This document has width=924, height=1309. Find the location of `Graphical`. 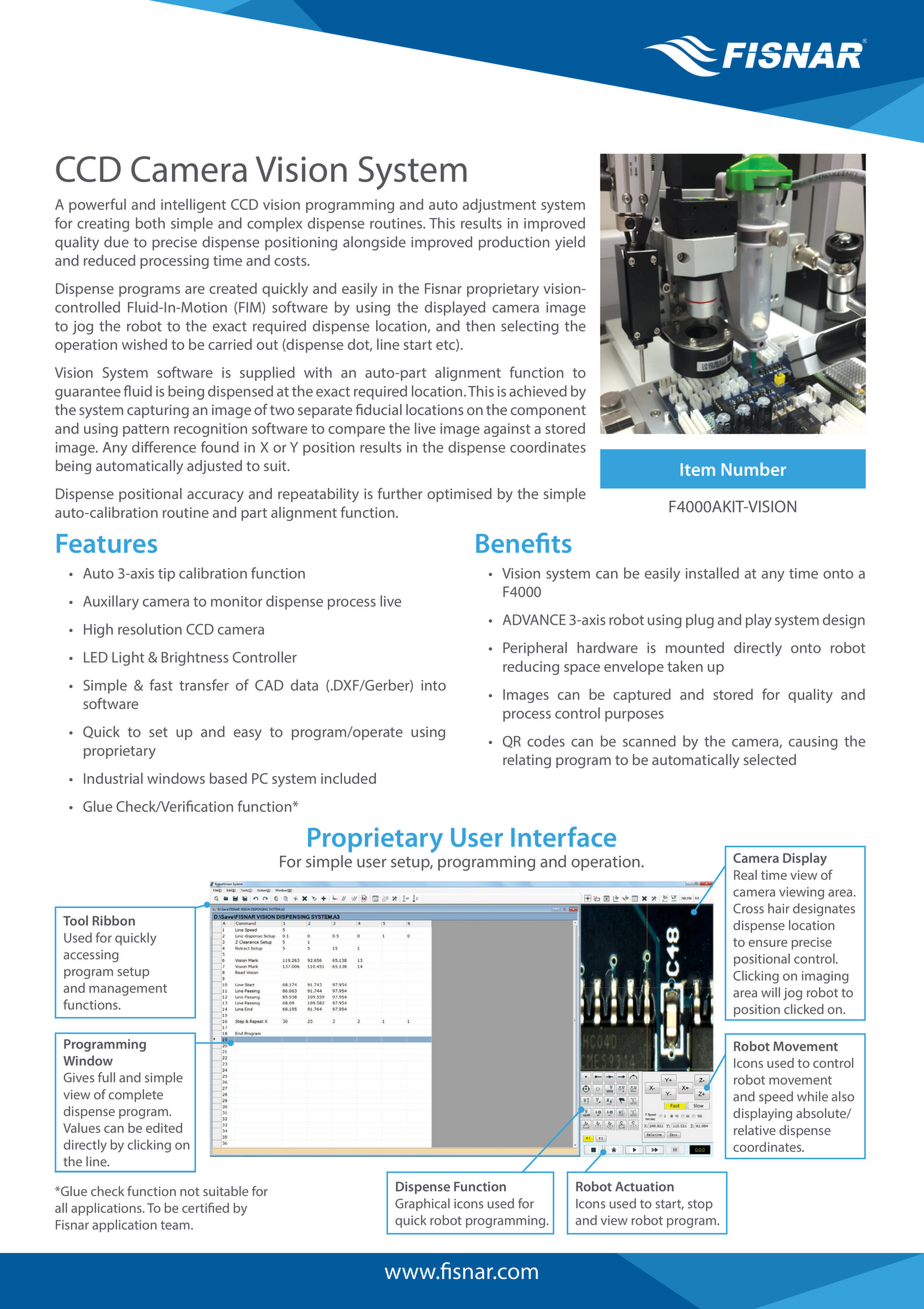

Graphical is located at coordinates (422, 1204).
